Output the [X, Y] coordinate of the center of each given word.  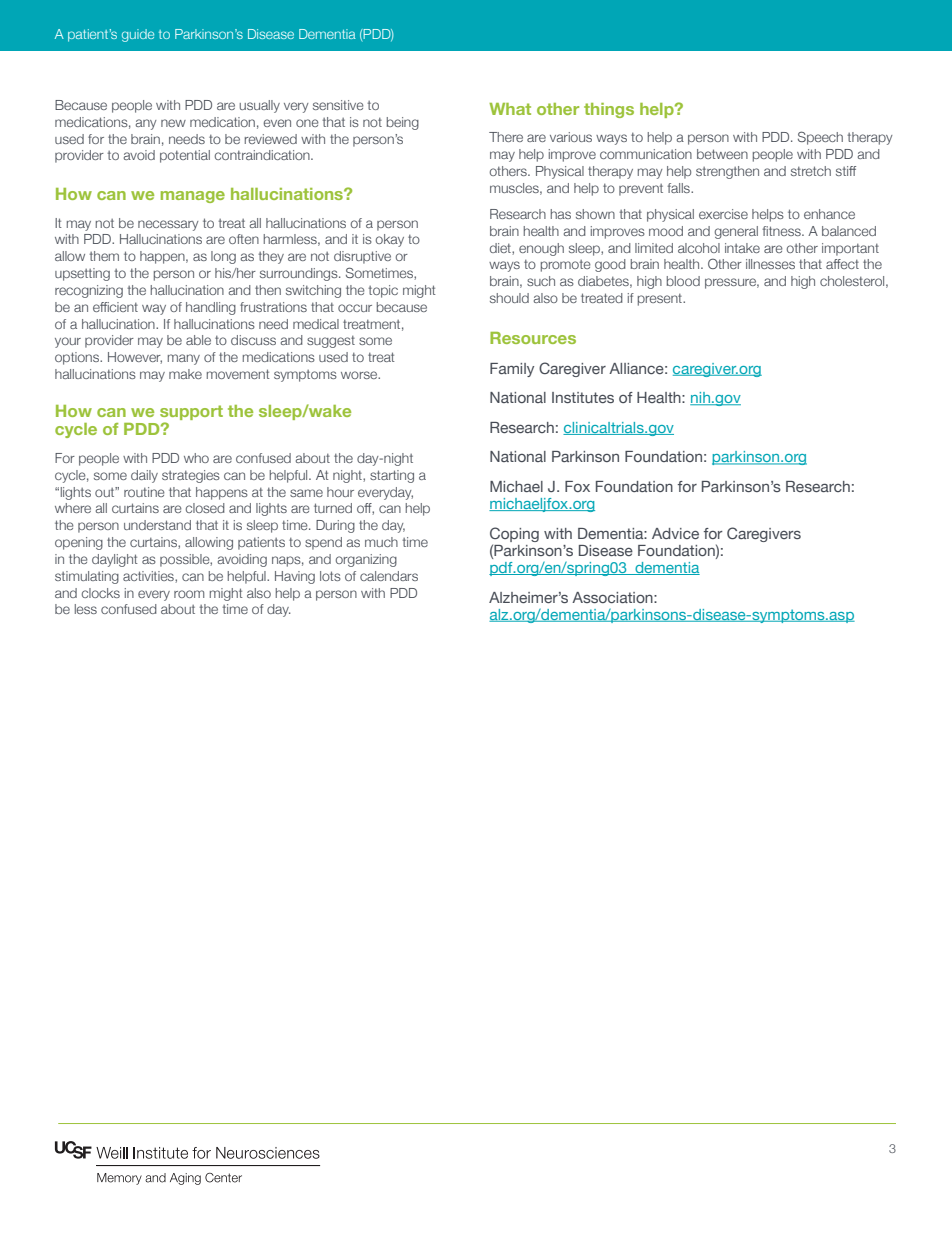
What [510, 109]
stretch [811, 171]
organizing [366, 560]
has [561, 214]
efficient [115, 307]
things [609, 110]
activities [149, 577]
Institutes [583, 397]
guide [138, 35]
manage [193, 197]
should [509, 298]
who [196, 458]
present [661, 300]
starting [392, 476]
